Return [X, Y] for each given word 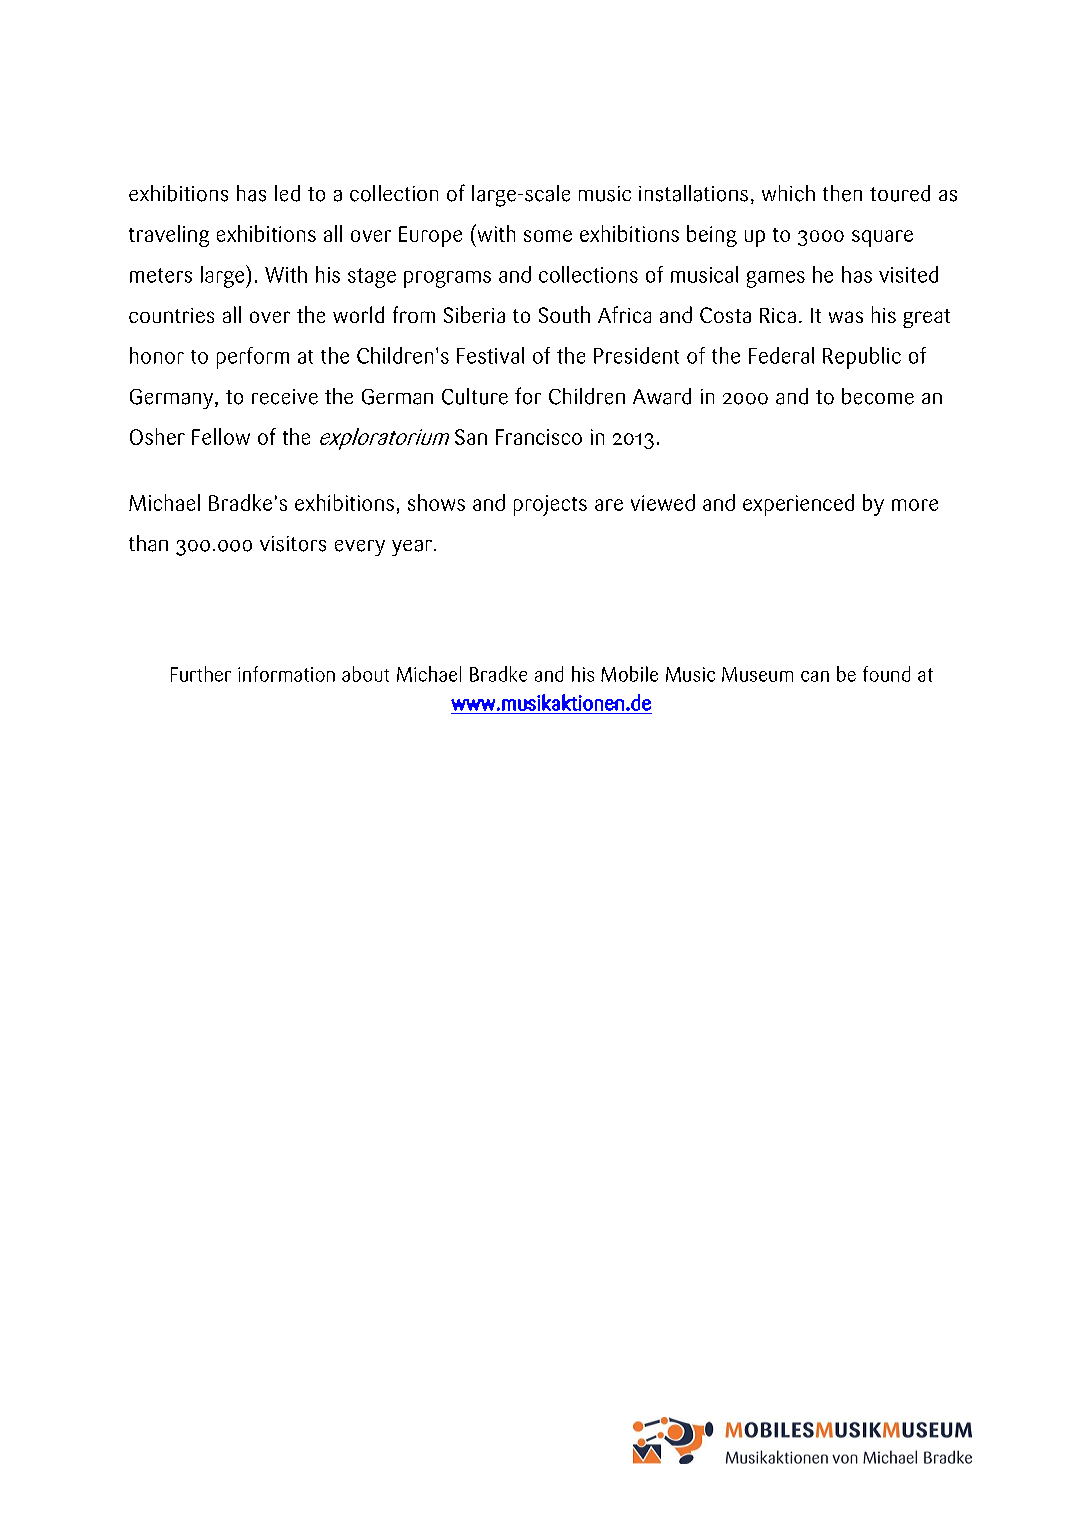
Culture [475, 396]
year [412, 548]
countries [171, 315]
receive [285, 397]
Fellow [221, 436]
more [915, 505]
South [564, 314]
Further [201, 674]
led [287, 193]
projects [550, 505]
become [878, 396]
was [846, 317]
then [842, 193]
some [548, 236]
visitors [293, 544]
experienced [798, 505]
